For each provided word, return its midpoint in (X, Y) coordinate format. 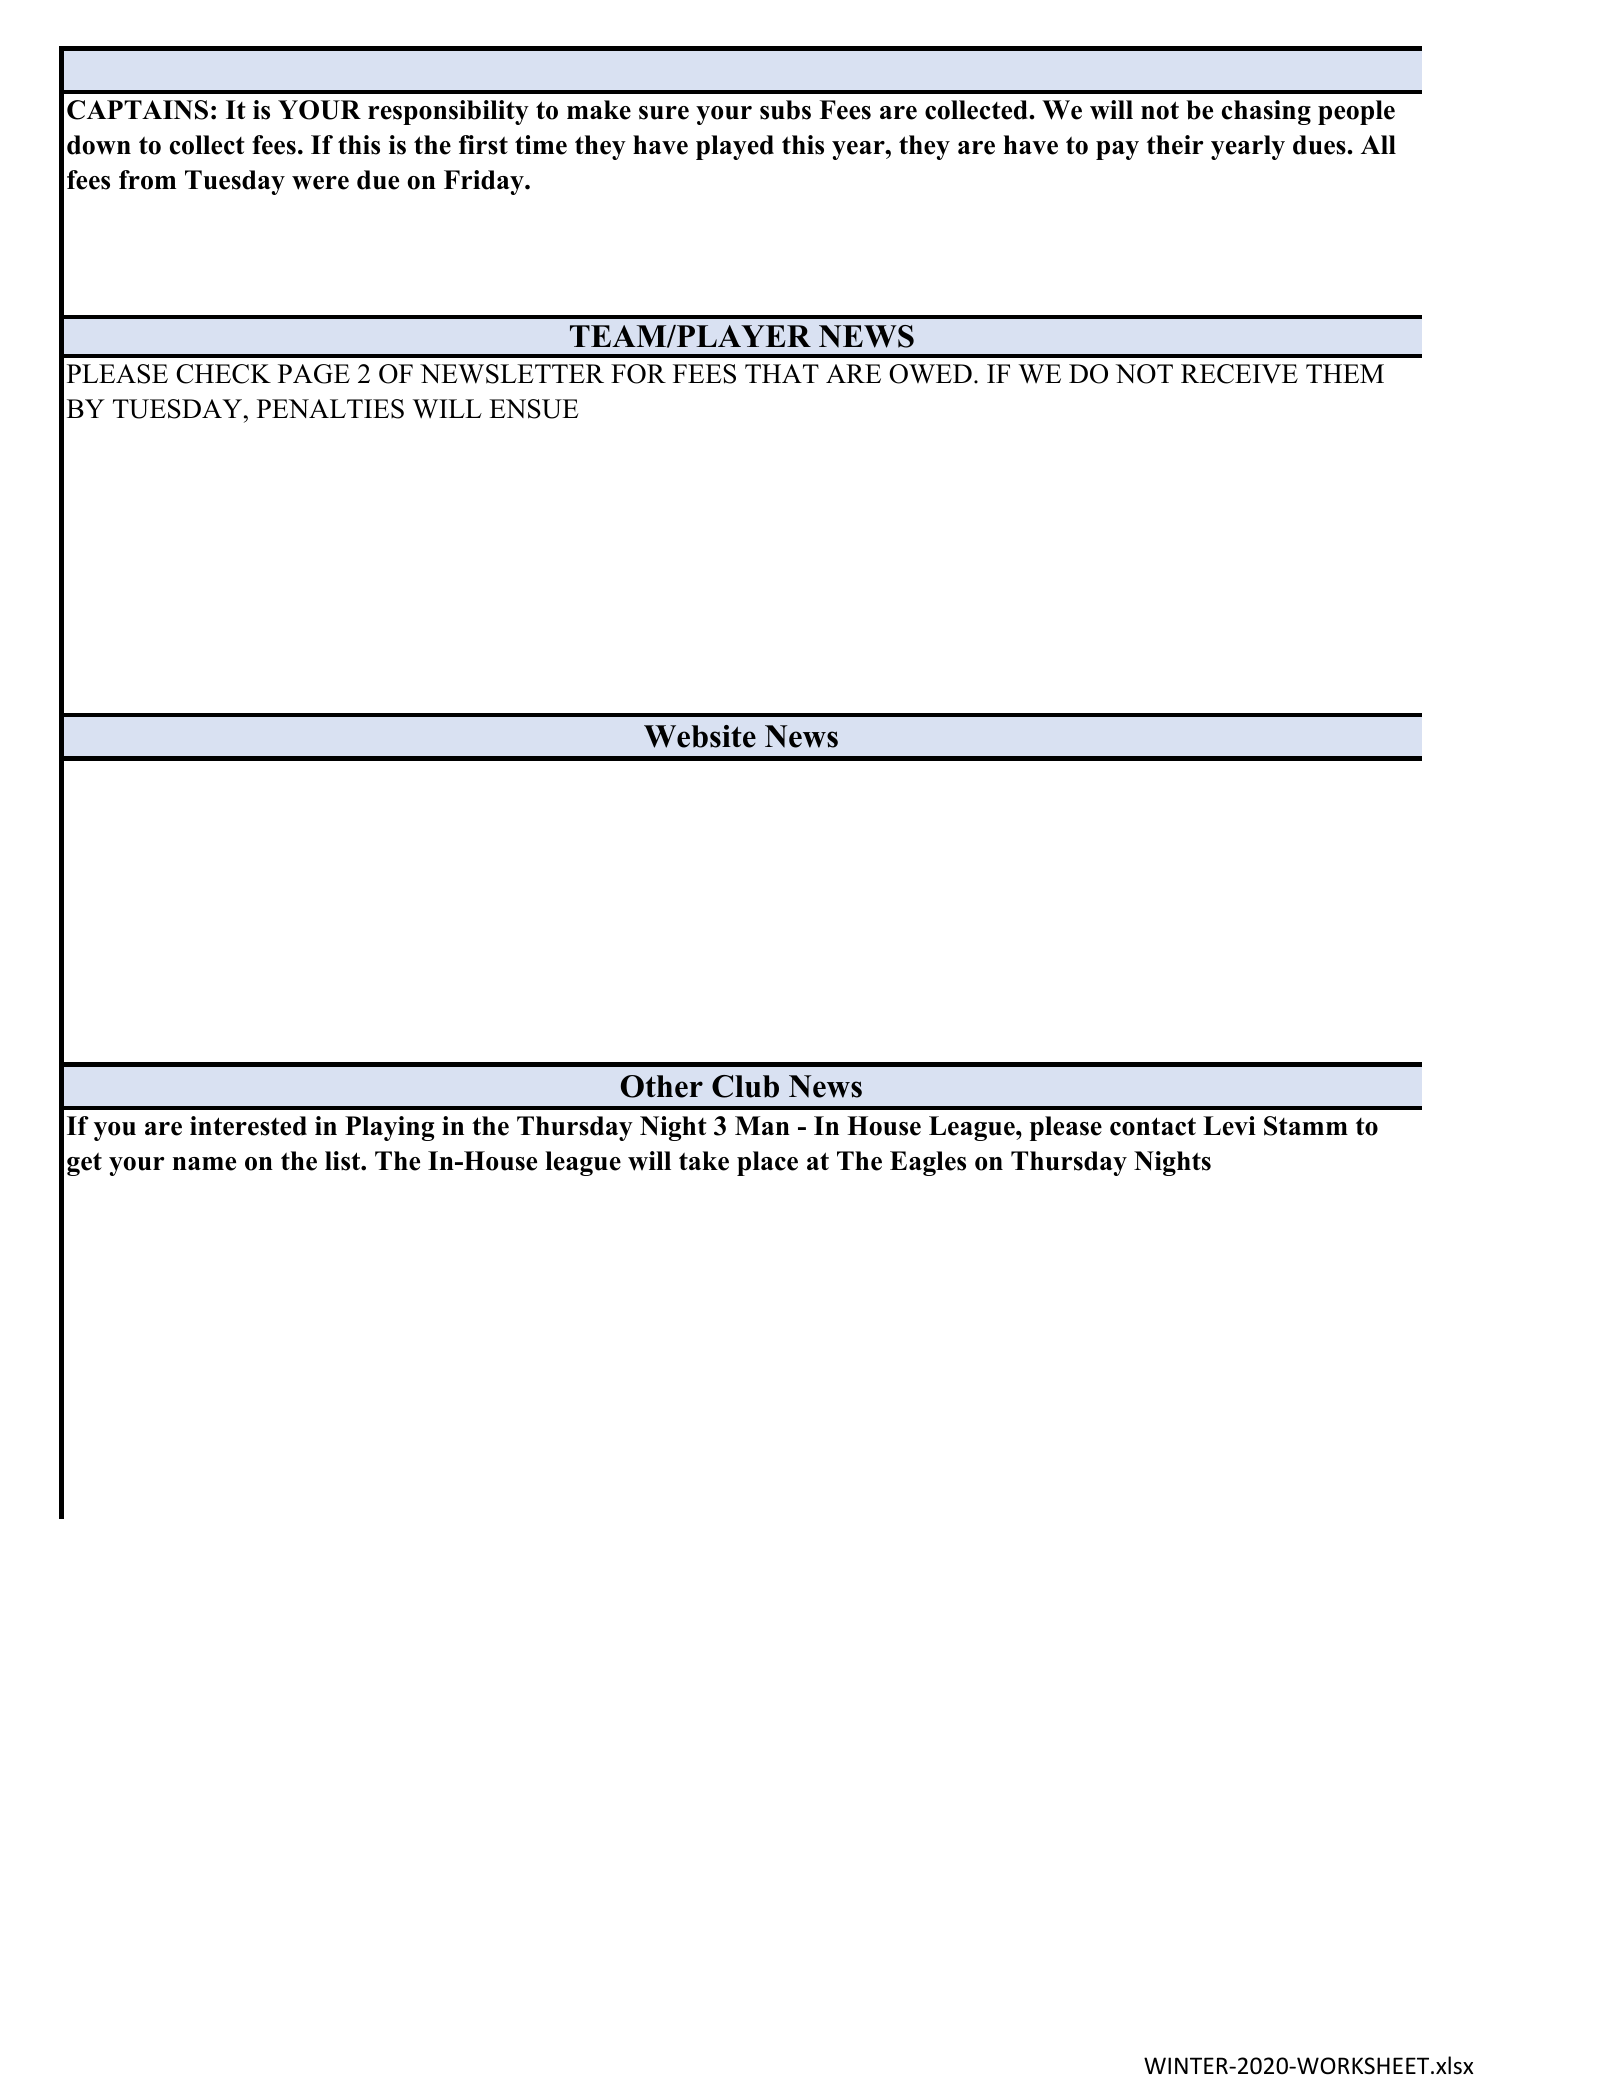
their (1175, 145)
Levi (1229, 1126)
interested (248, 1126)
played (735, 147)
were (320, 183)
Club (745, 1086)
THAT (782, 373)
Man (762, 1125)
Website (700, 736)
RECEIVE (1239, 374)
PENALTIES (330, 409)
